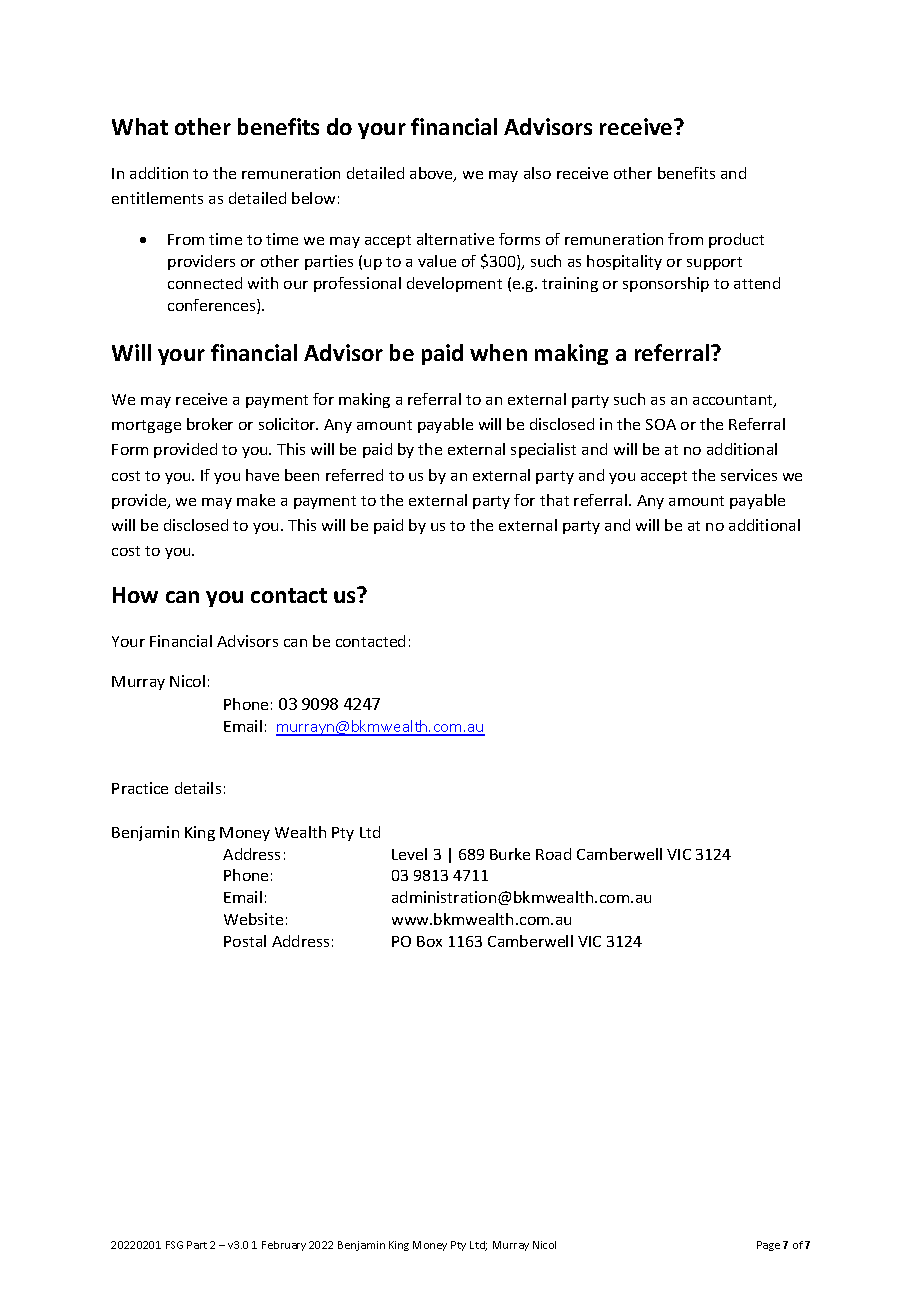 The image size is (924, 1308). I want to click on Road, so click(553, 854).
